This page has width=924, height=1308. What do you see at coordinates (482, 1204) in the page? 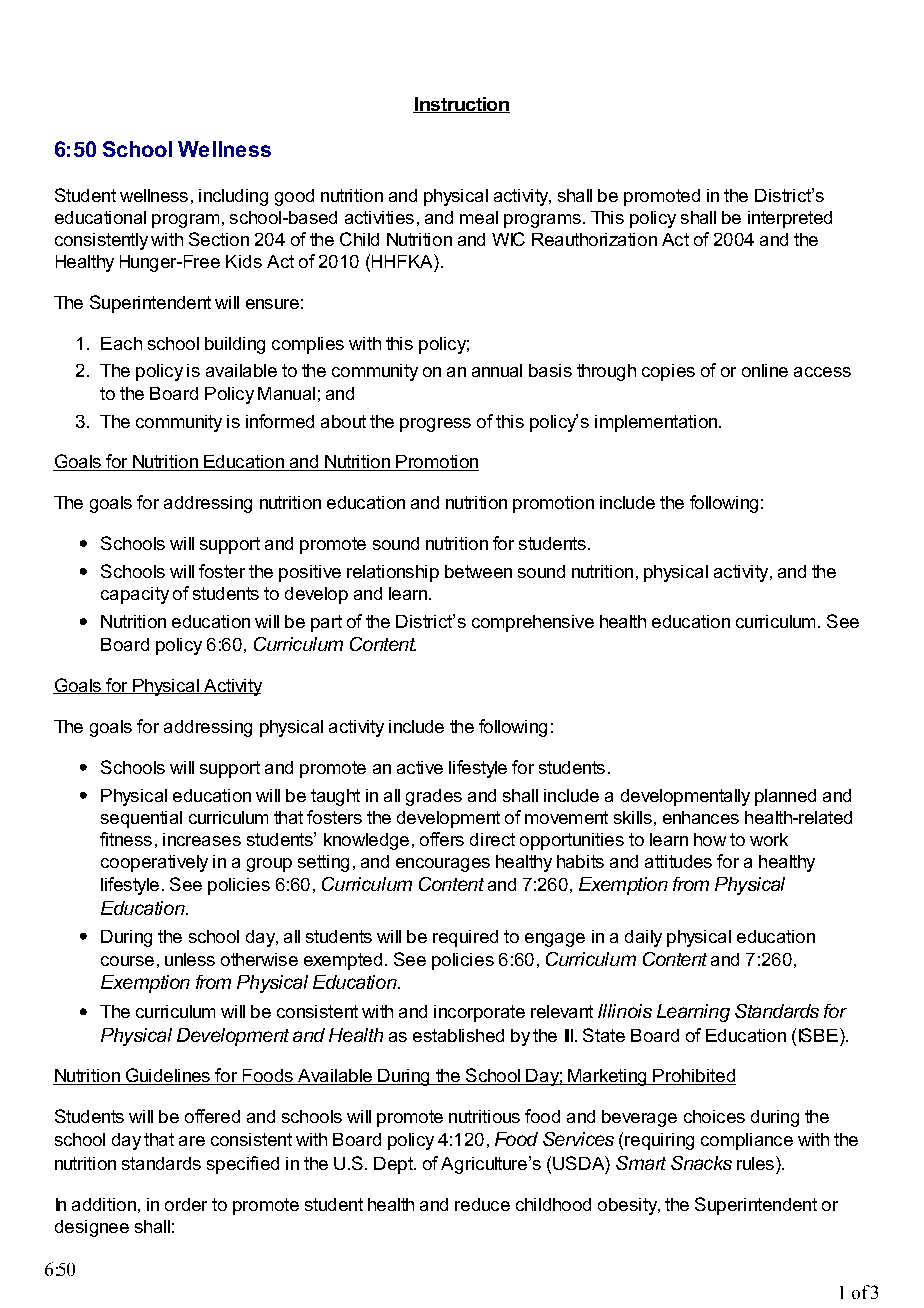
I see `reduce` at bounding box center [482, 1204].
